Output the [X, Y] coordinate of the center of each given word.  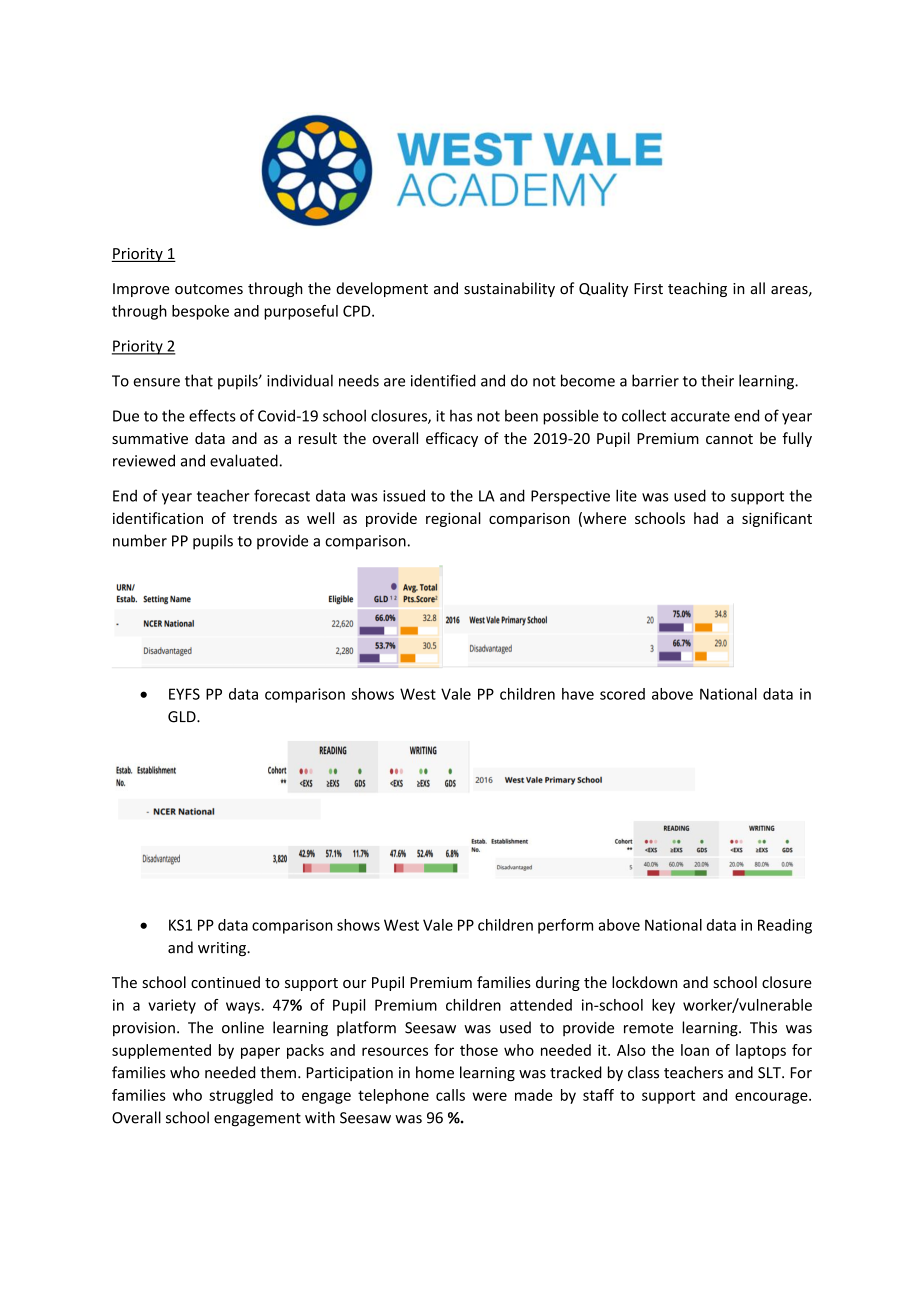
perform [565, 926]
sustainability [509, 289]
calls [450, 1095]
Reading [785, 926]
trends [255, 518]
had [706, 518]
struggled [241, 1096]
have [578, 694]
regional [453, 519]
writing [223, 949]
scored [622, 694]
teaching [697, 289]
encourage [772, 1098]
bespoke [200, 312]
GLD [183, 717]
